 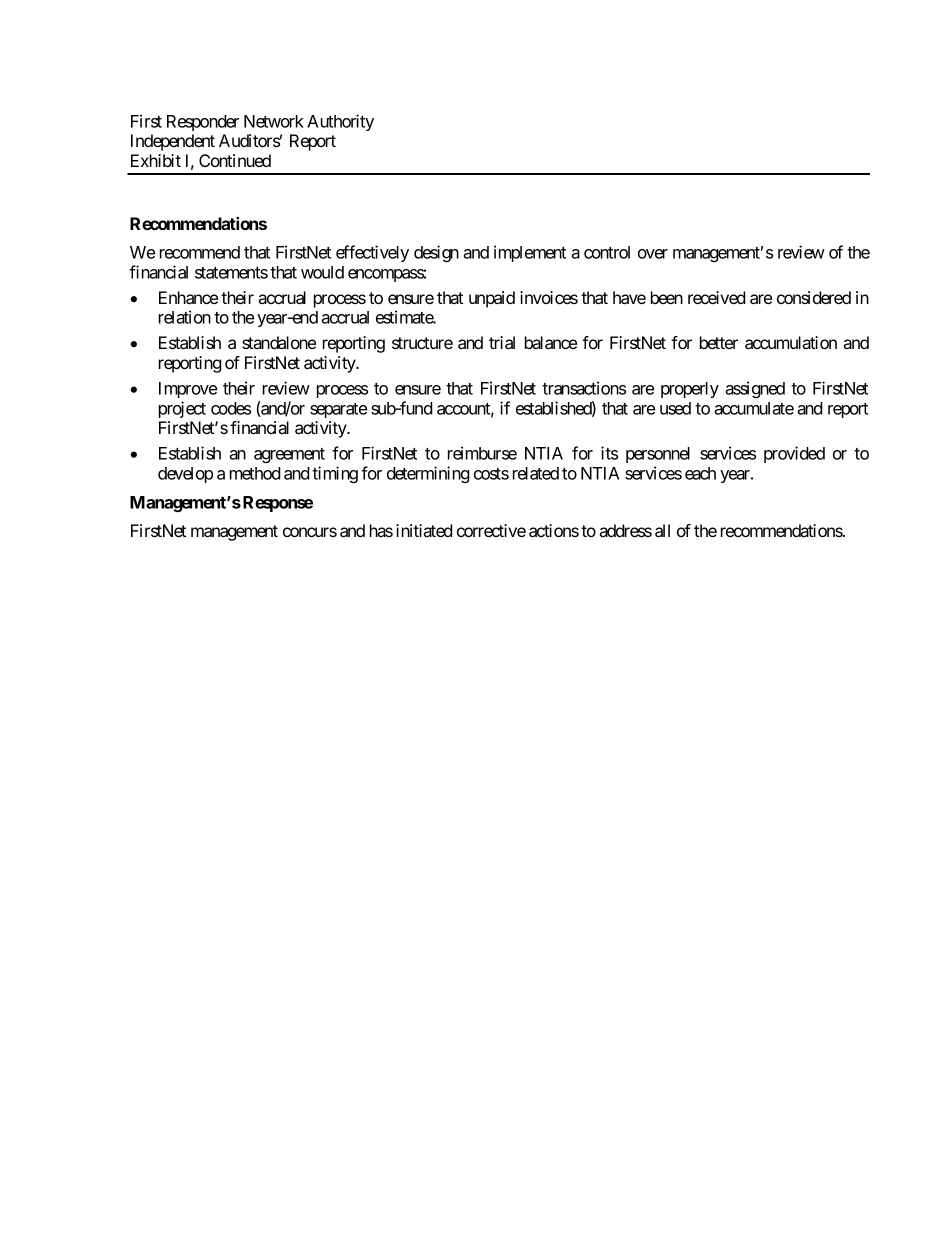 I want to click on agreement, so click(x=289, y=455).
